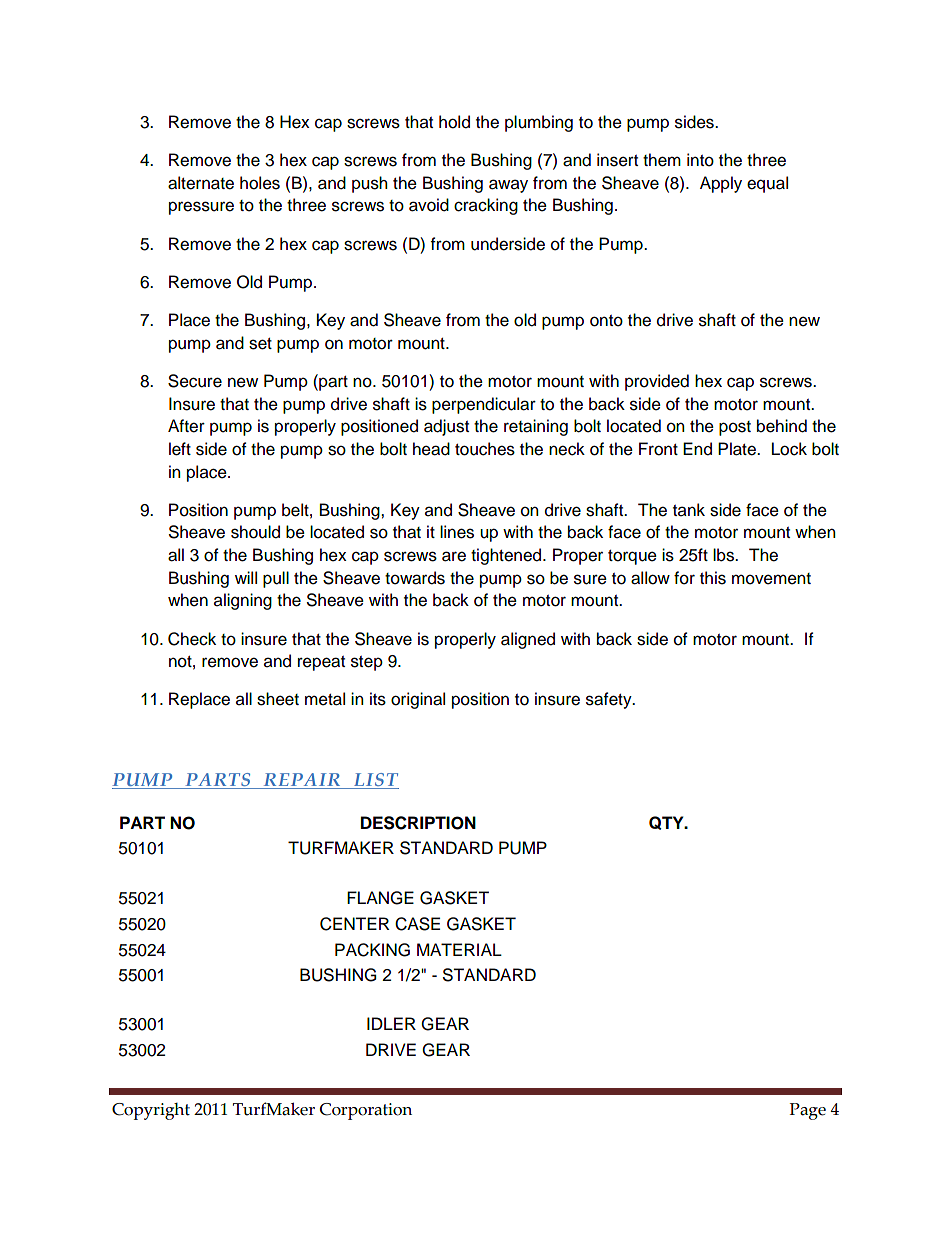  What do you see at coordinates (201, 183) in the document?
I see `alternate` at bounding box center [201, 183].
